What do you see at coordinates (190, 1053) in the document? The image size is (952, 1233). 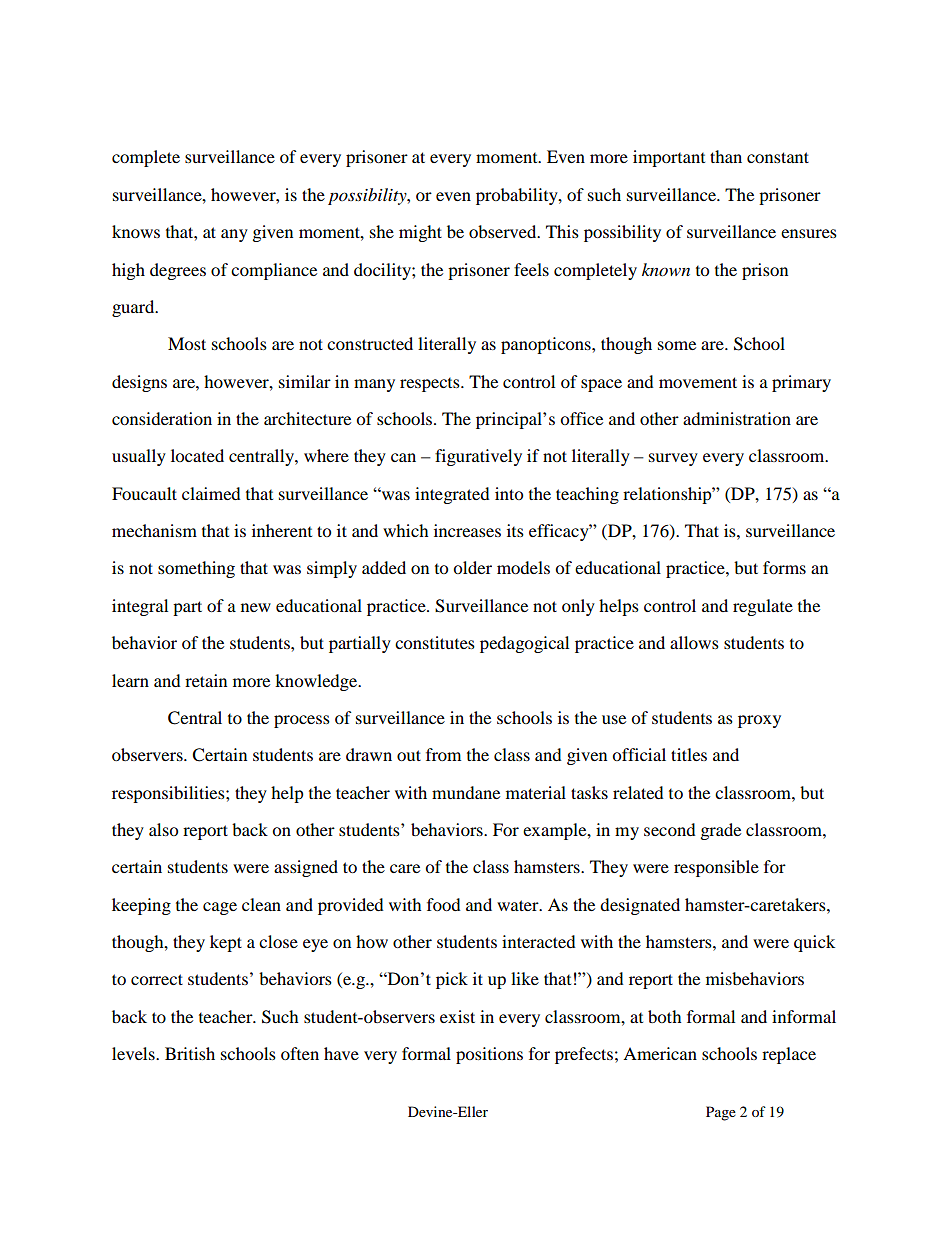 I see `British` at bounding box center [190, 1053].
